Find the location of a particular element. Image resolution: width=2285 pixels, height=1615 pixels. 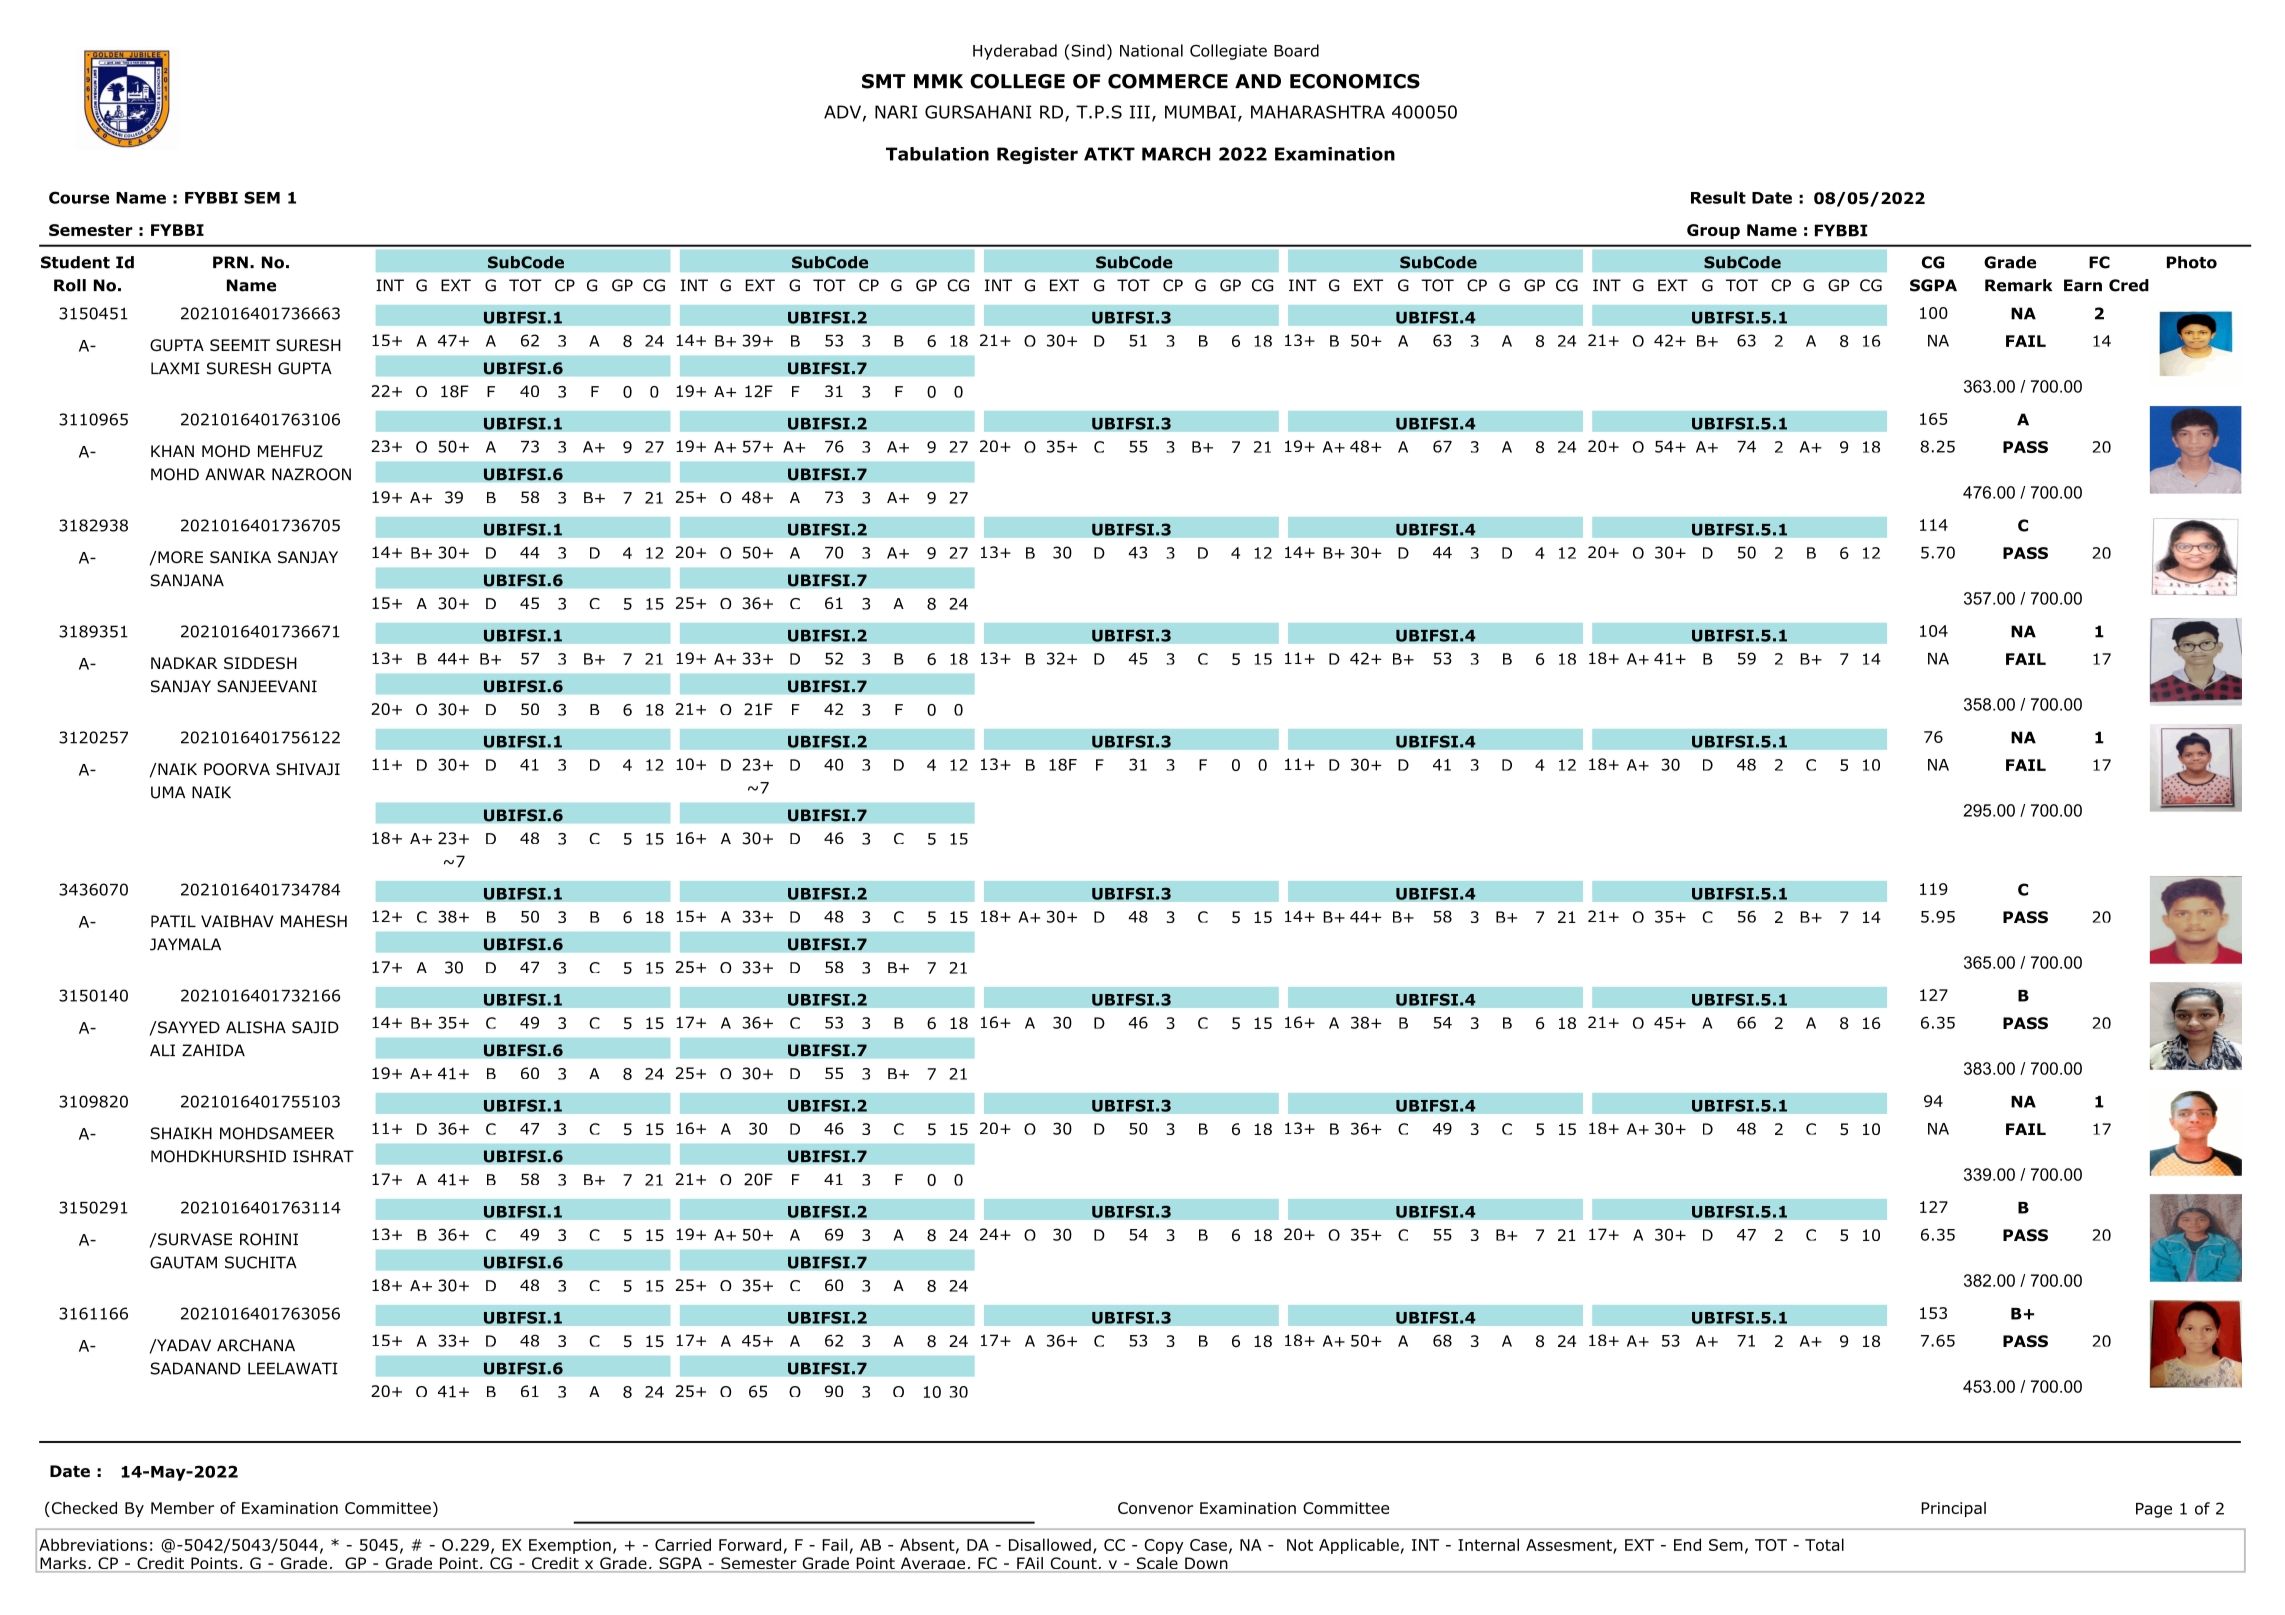

Result is located at coordinates (1718, 197).
